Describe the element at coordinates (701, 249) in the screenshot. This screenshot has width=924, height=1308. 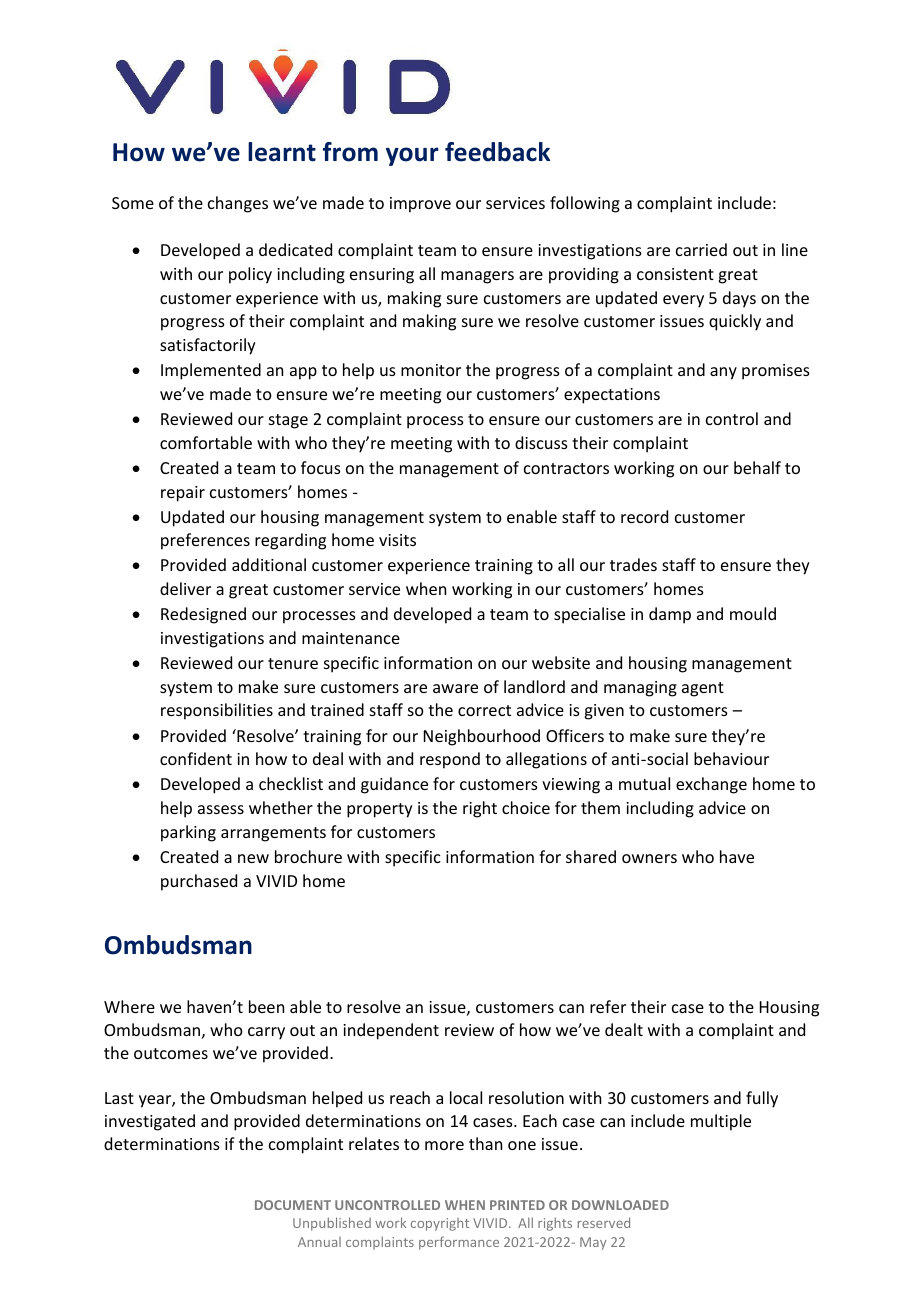
I see `carried` at that location.
